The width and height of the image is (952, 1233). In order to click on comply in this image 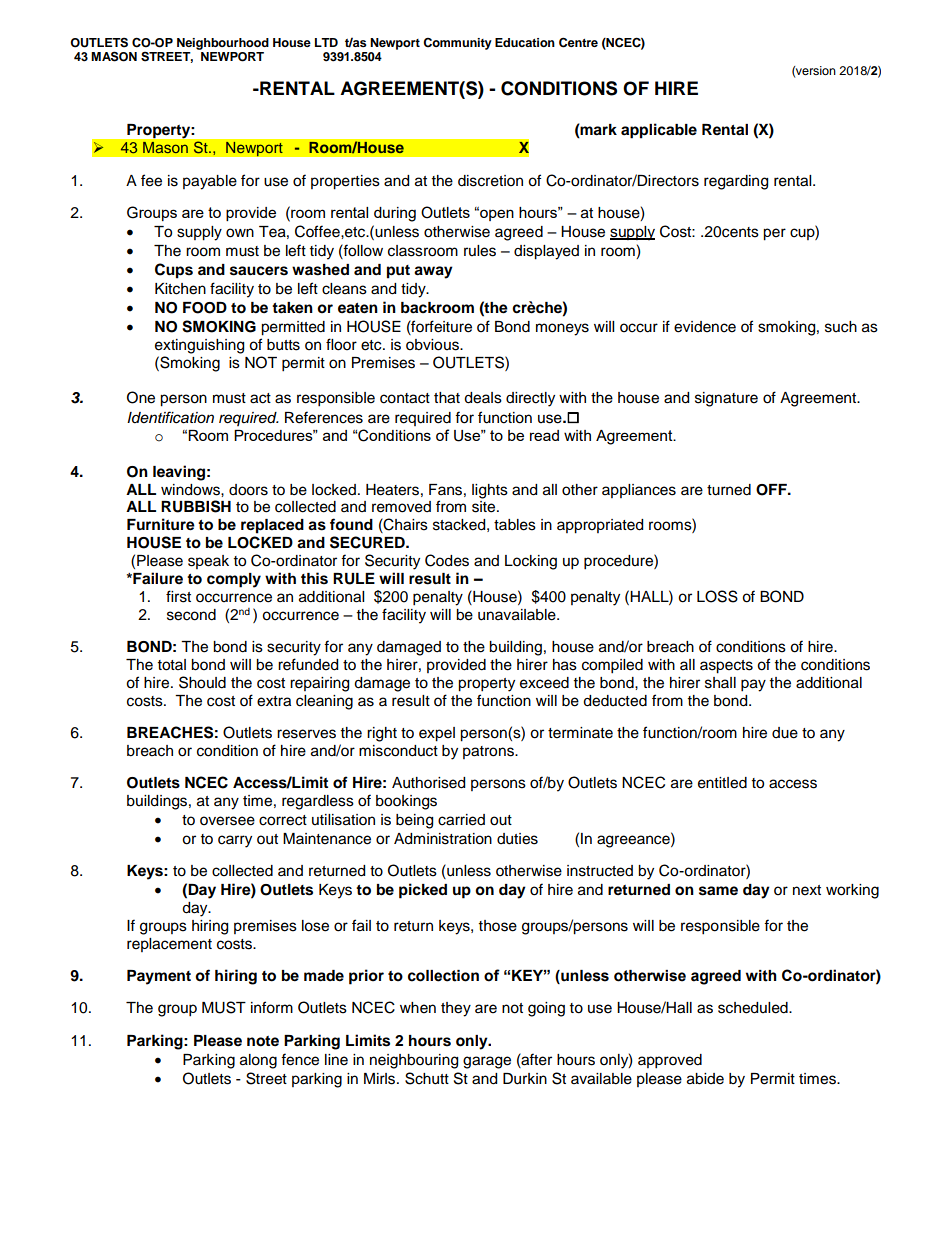, I will do `click(234, 580)`.
